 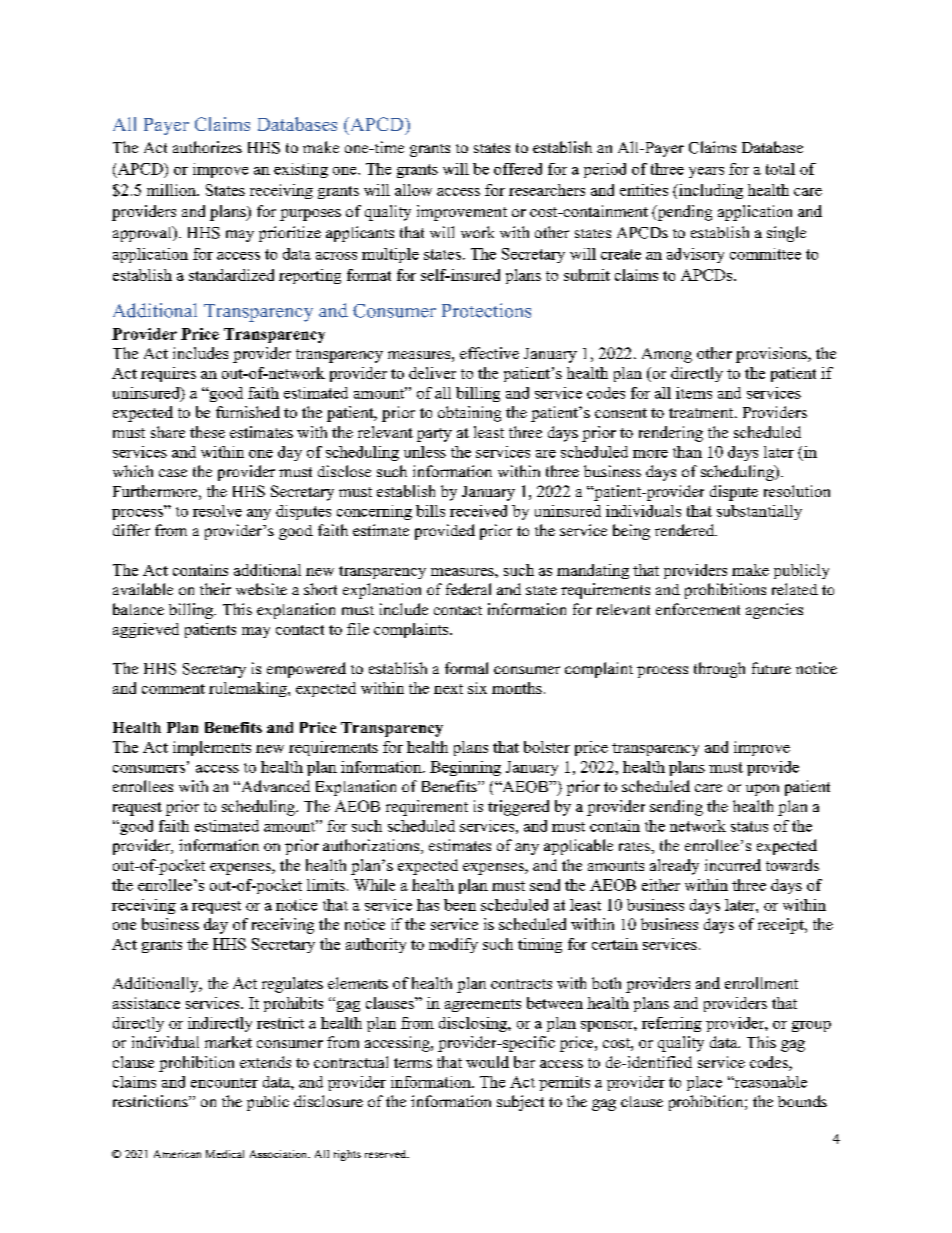 I want to click on years, so click(x=706, y=172).
